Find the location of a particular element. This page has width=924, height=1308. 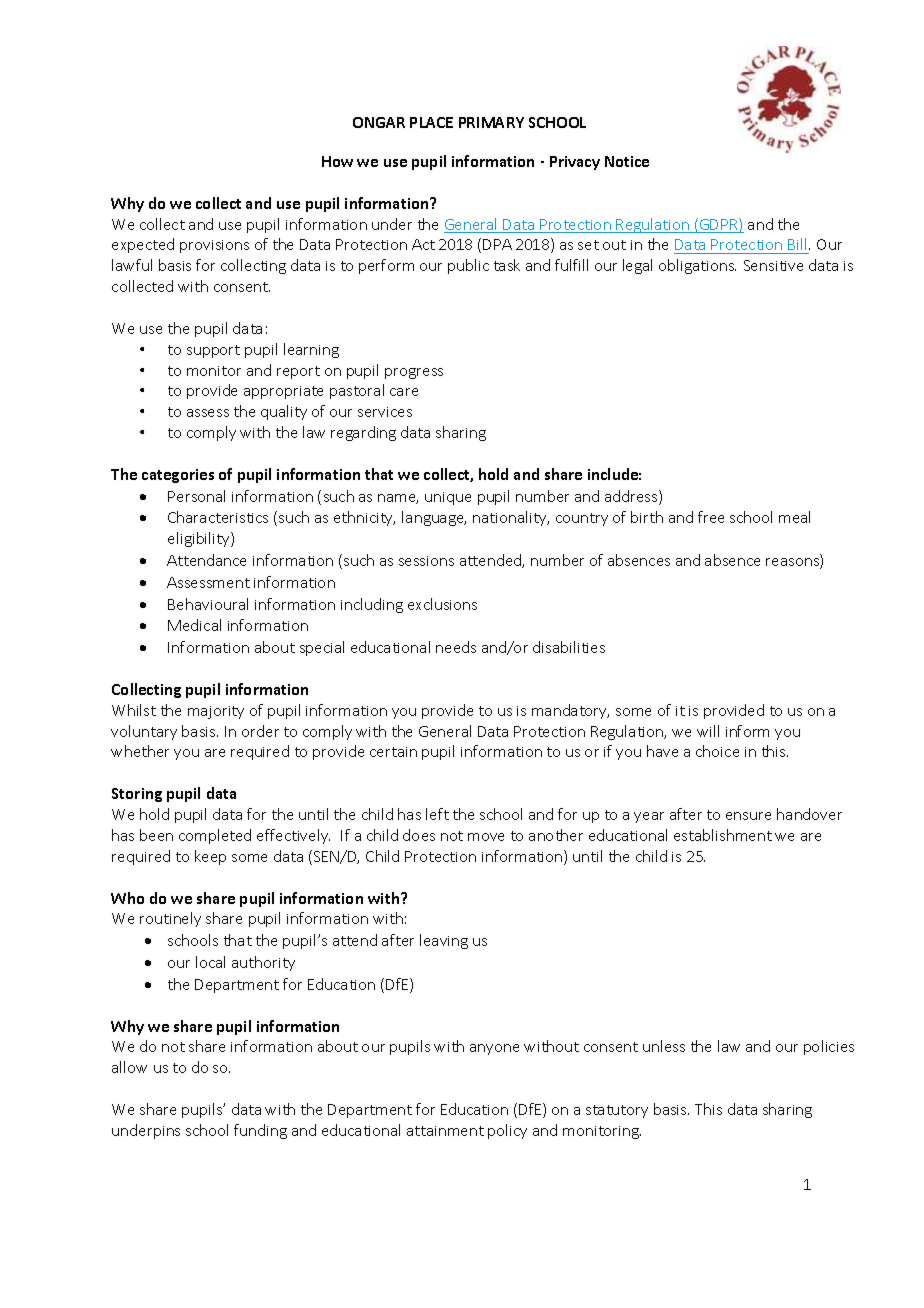

unless is located at coordinates (664, 1046).
